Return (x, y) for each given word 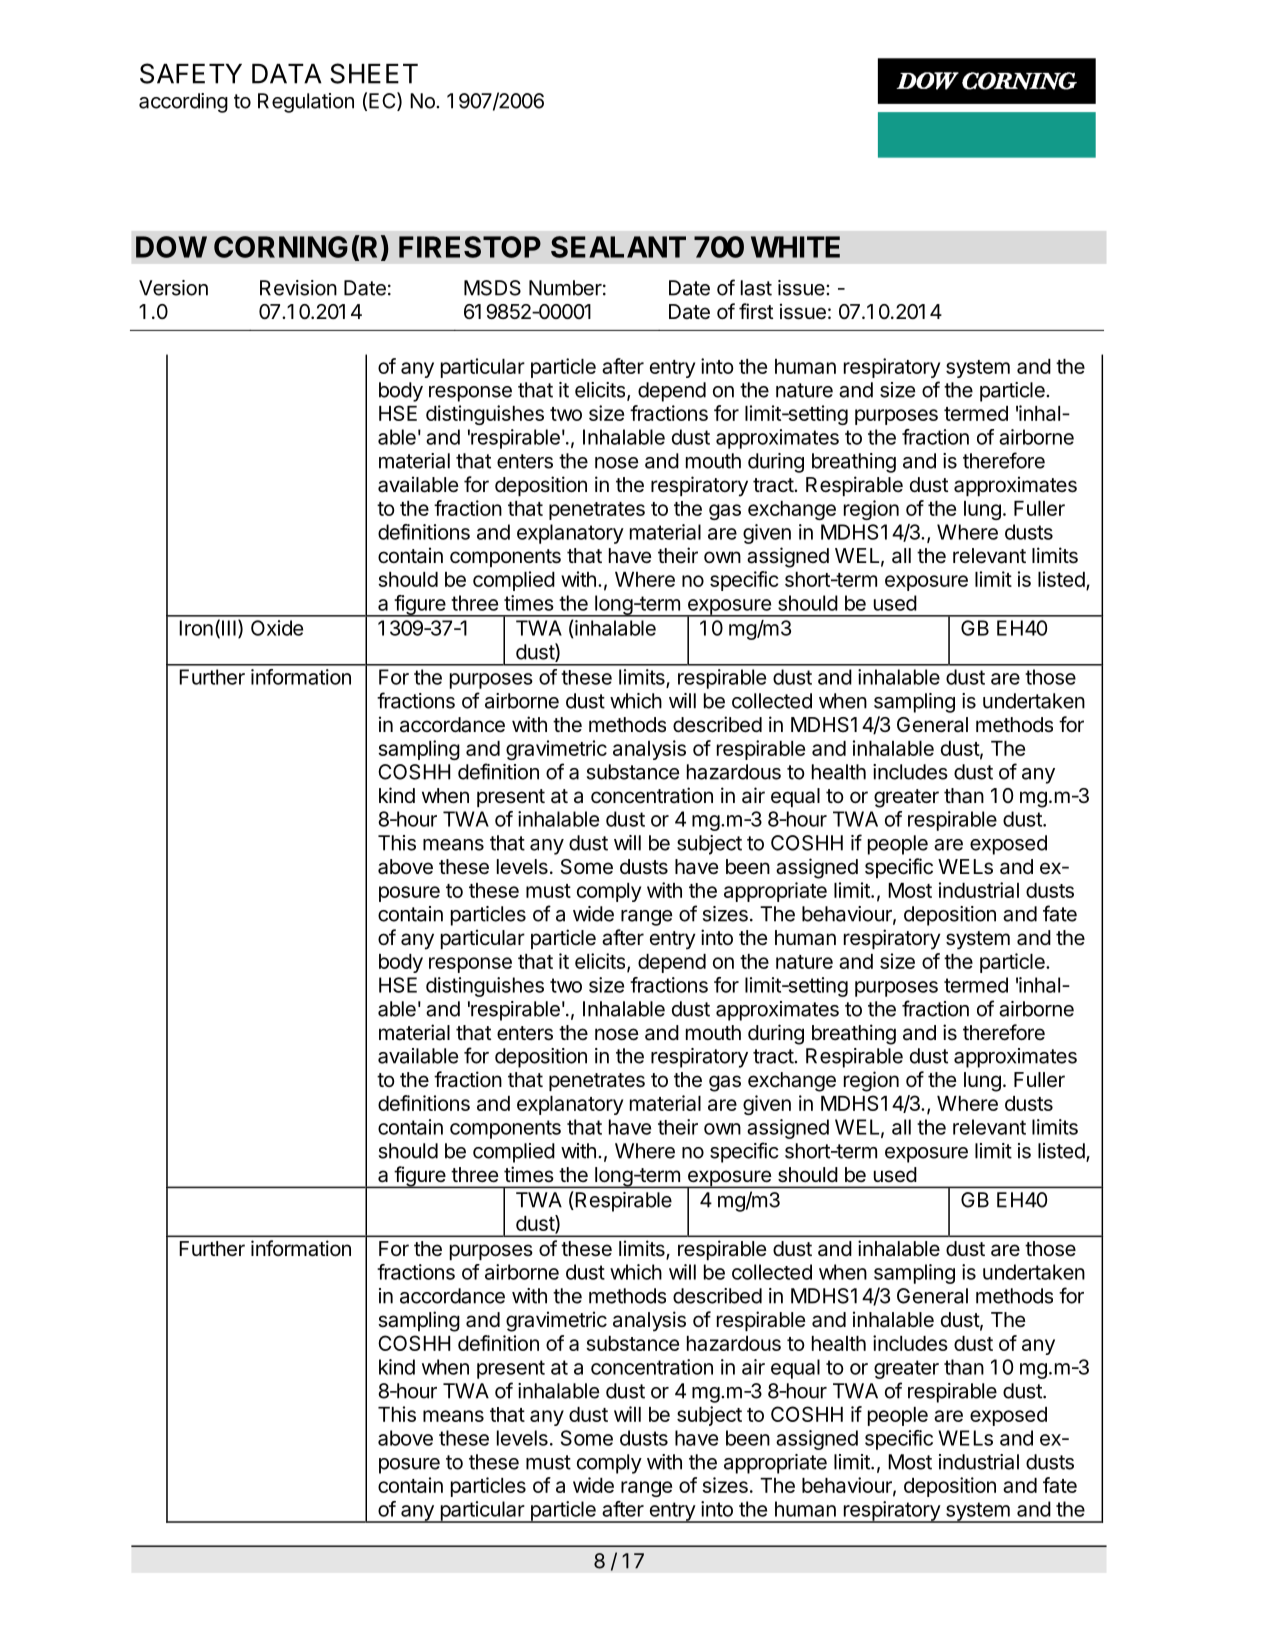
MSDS (492, 288)
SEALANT (618, 247)
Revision (298, 288)
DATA (287, 74)
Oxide (277, 628)
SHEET (374, 73)
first (756, 311)
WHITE (795, 247)
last (756, 288)
